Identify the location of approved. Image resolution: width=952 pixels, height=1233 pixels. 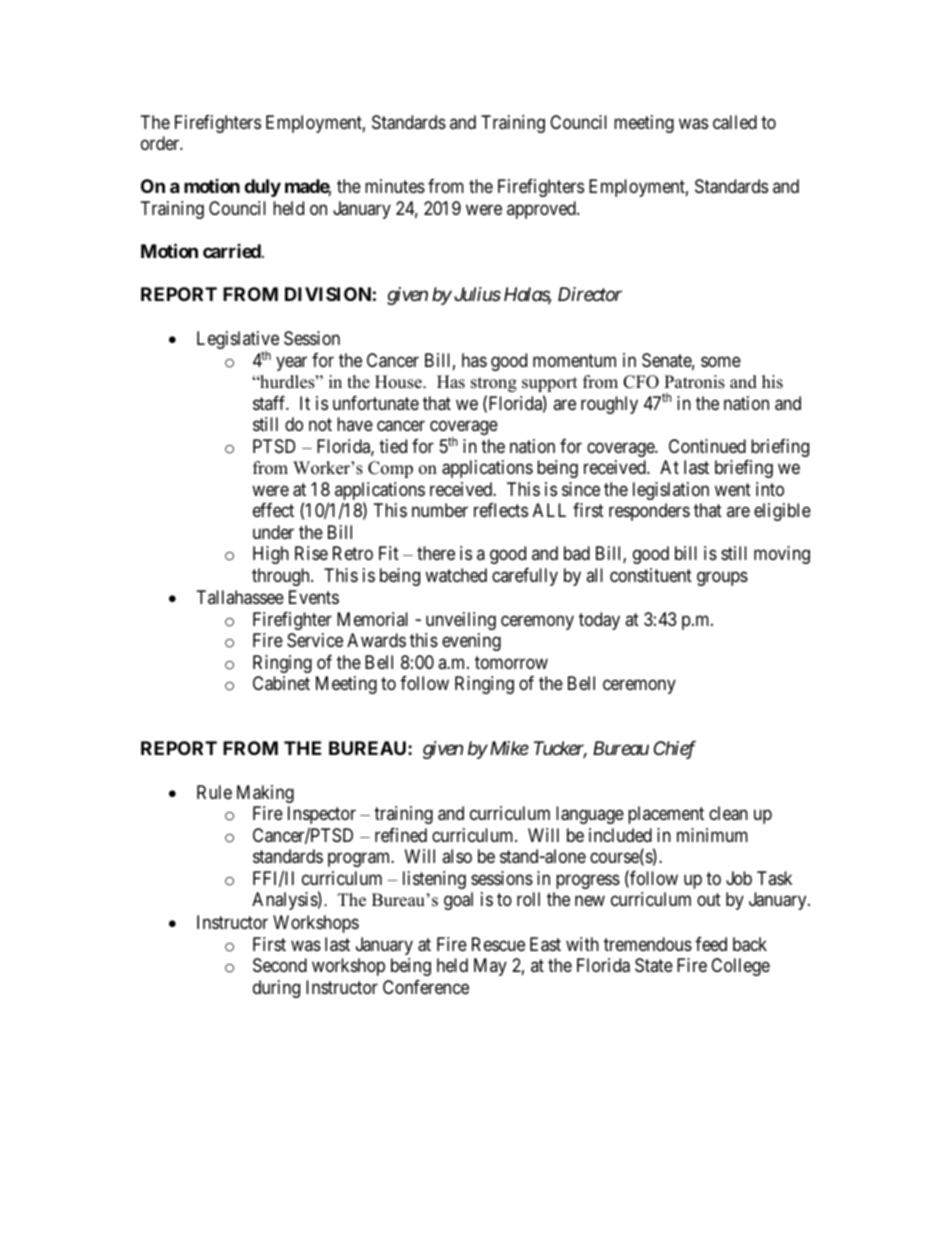
(542, 210).
